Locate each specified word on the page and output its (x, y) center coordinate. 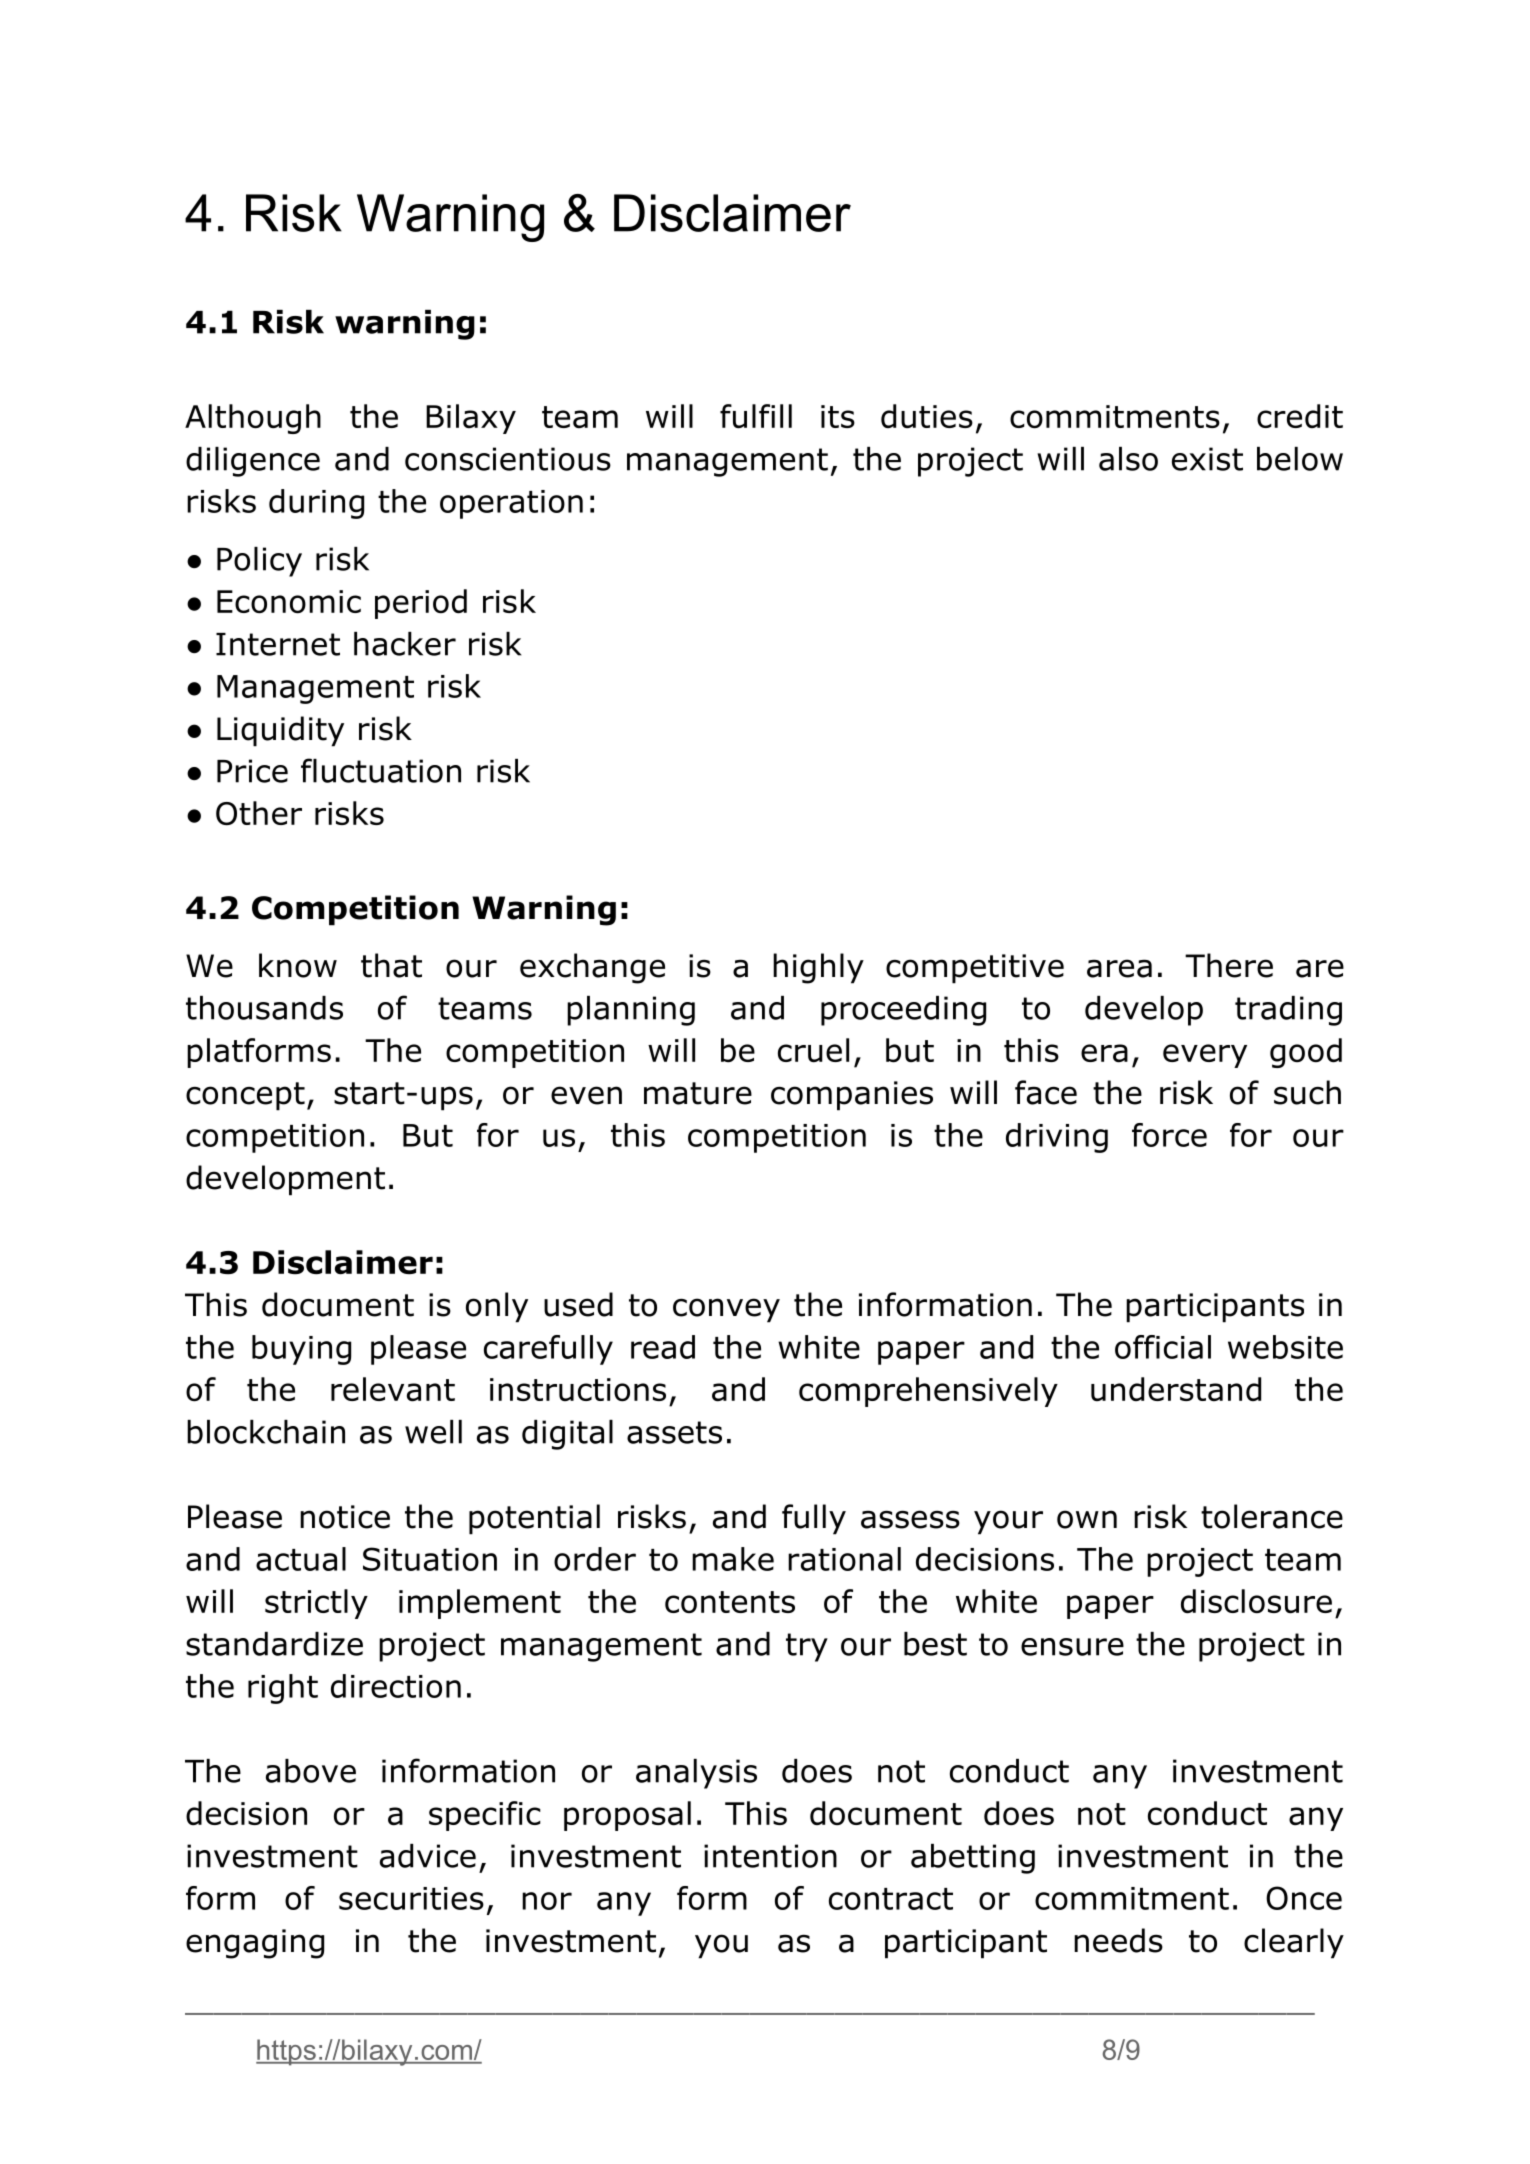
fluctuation (381, 770)
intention (770, 1856)
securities (411, 1898)
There (1229, 965)
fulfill (756, 416)
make (733, 1559)
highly (818, 968)
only (497, 1307)
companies (852, 1096)
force (1169, 1135)
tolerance (1272, 1516)
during (316, 504)
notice (345, 1517)
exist (1207, 459)
